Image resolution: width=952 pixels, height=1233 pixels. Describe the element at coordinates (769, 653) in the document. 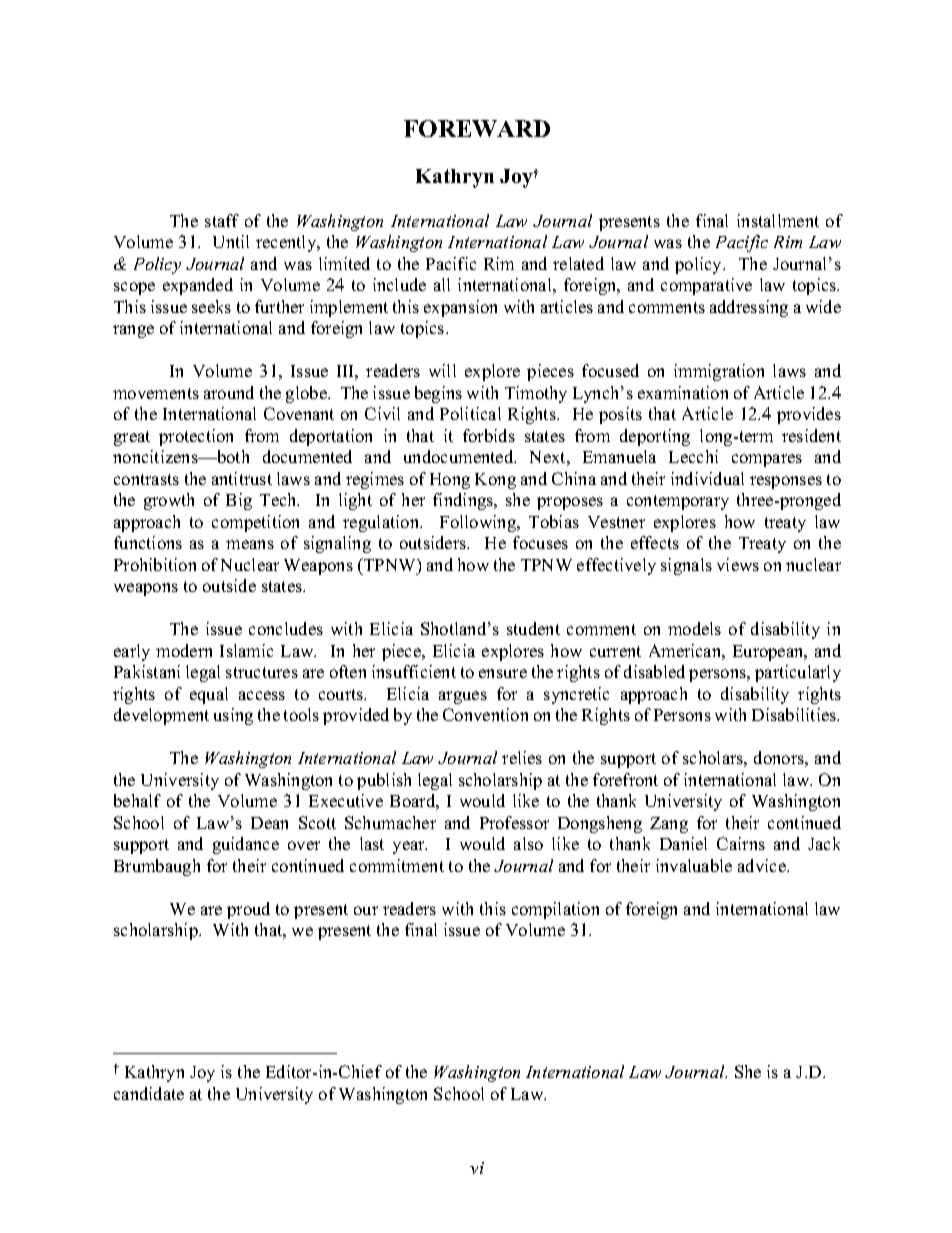

I see `European` at that location.
